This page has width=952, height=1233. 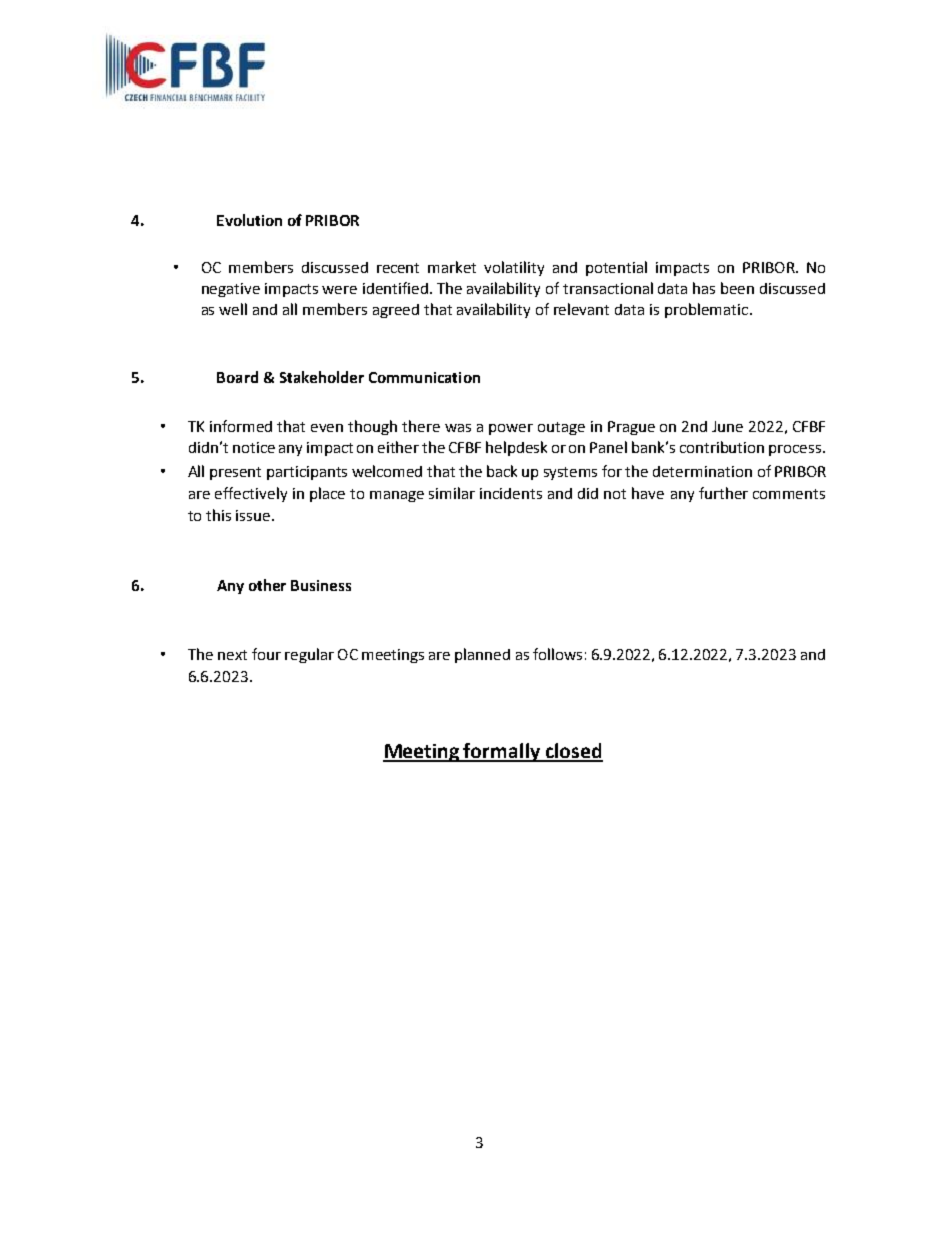 I want to click on participants, so click(x=307, y=473).
